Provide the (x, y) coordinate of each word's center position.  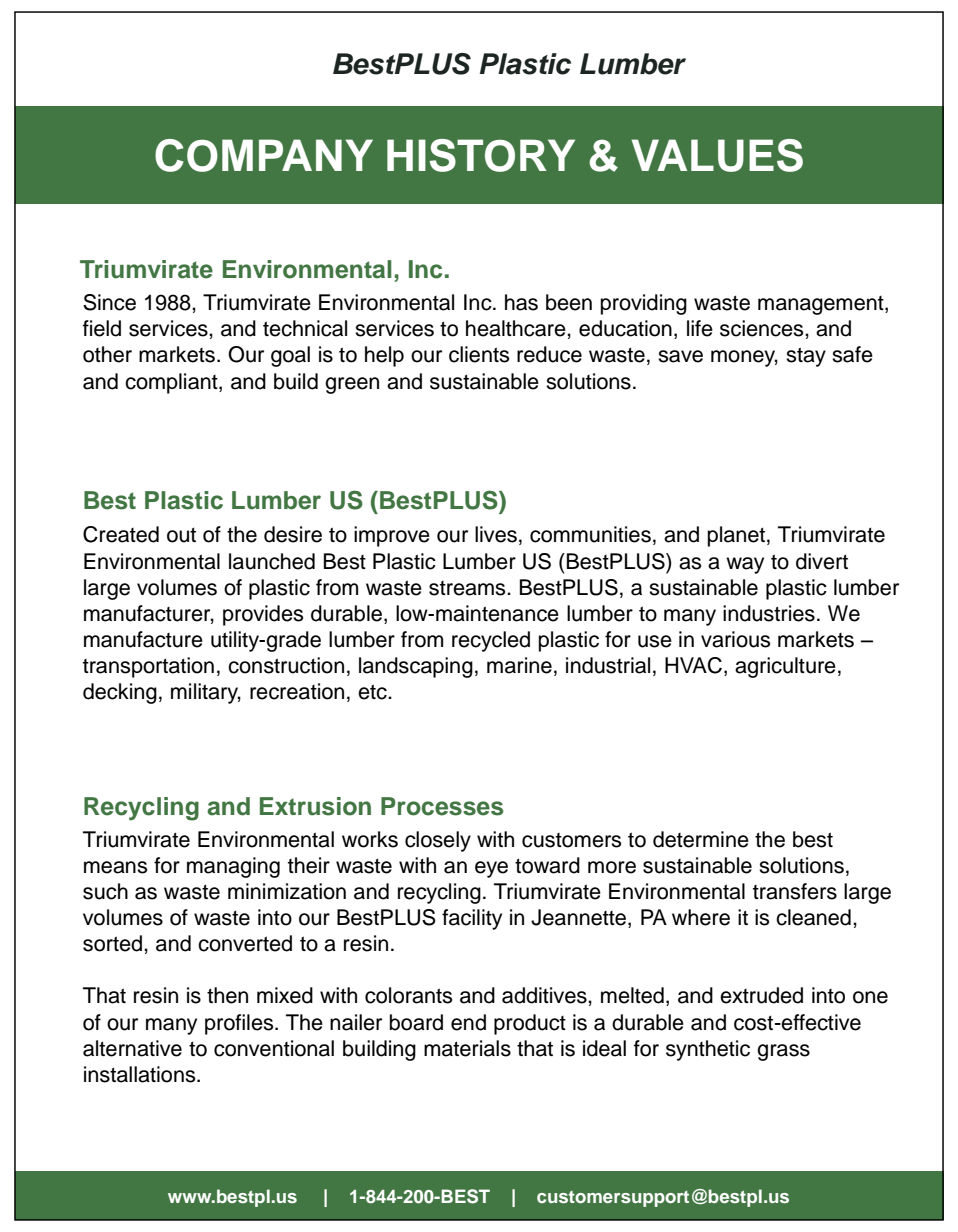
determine (701, 839)
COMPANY (264, 155)
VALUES (717, 155)
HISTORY (481, 155)
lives (496, 534)
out (181, 535)
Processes (442, 806)
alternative (132, 1048)
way (745, 565)
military (206, 693)
